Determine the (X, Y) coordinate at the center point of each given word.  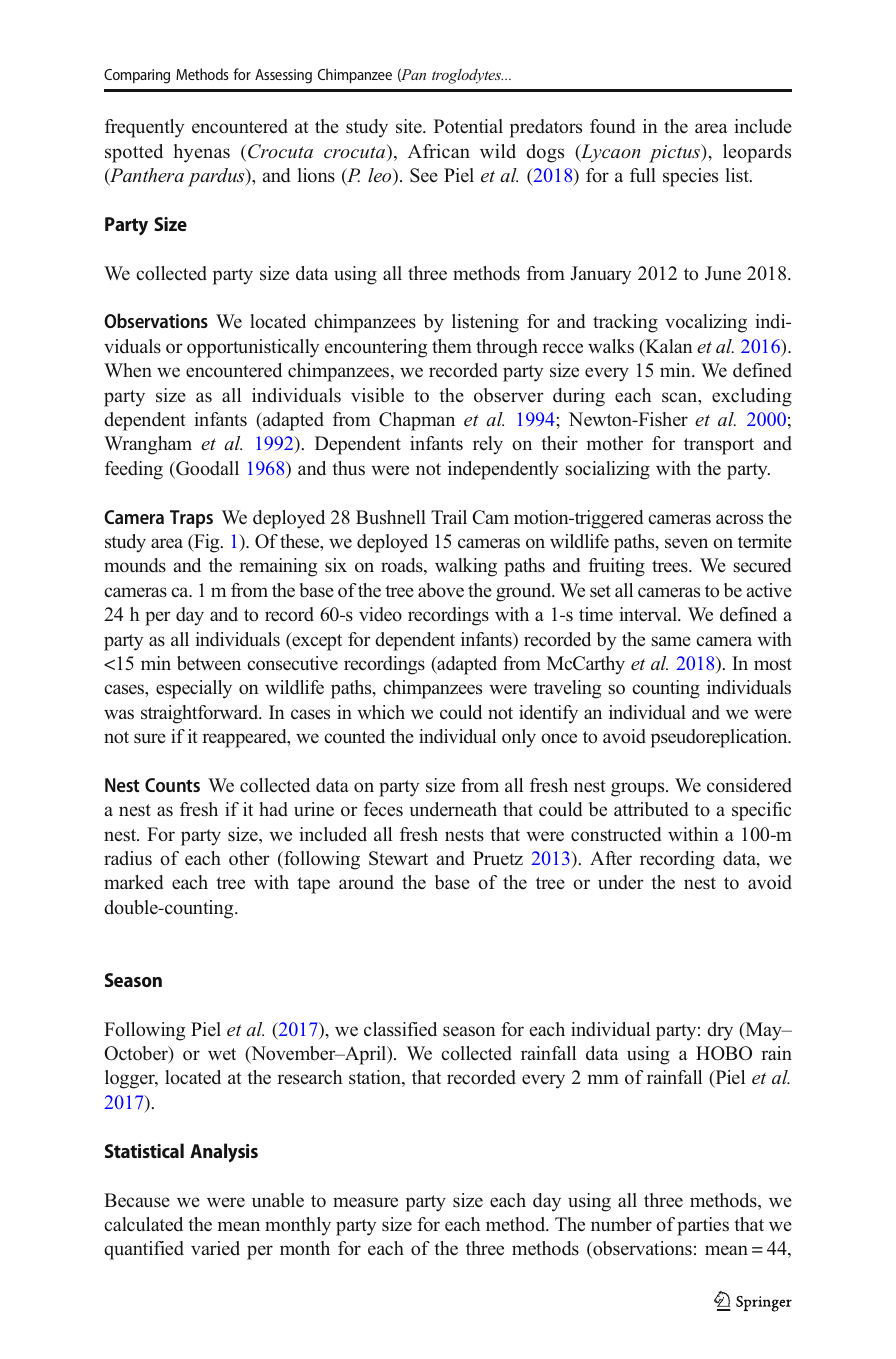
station (376, 1078)
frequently (144, 128)
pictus (676, 153)
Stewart (398, 858)
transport (719, 446)
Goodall (206, 469)
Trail (449, 517)
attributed (651, 809)
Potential (468, 126)
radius (128, 858)
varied (215, 1248)
